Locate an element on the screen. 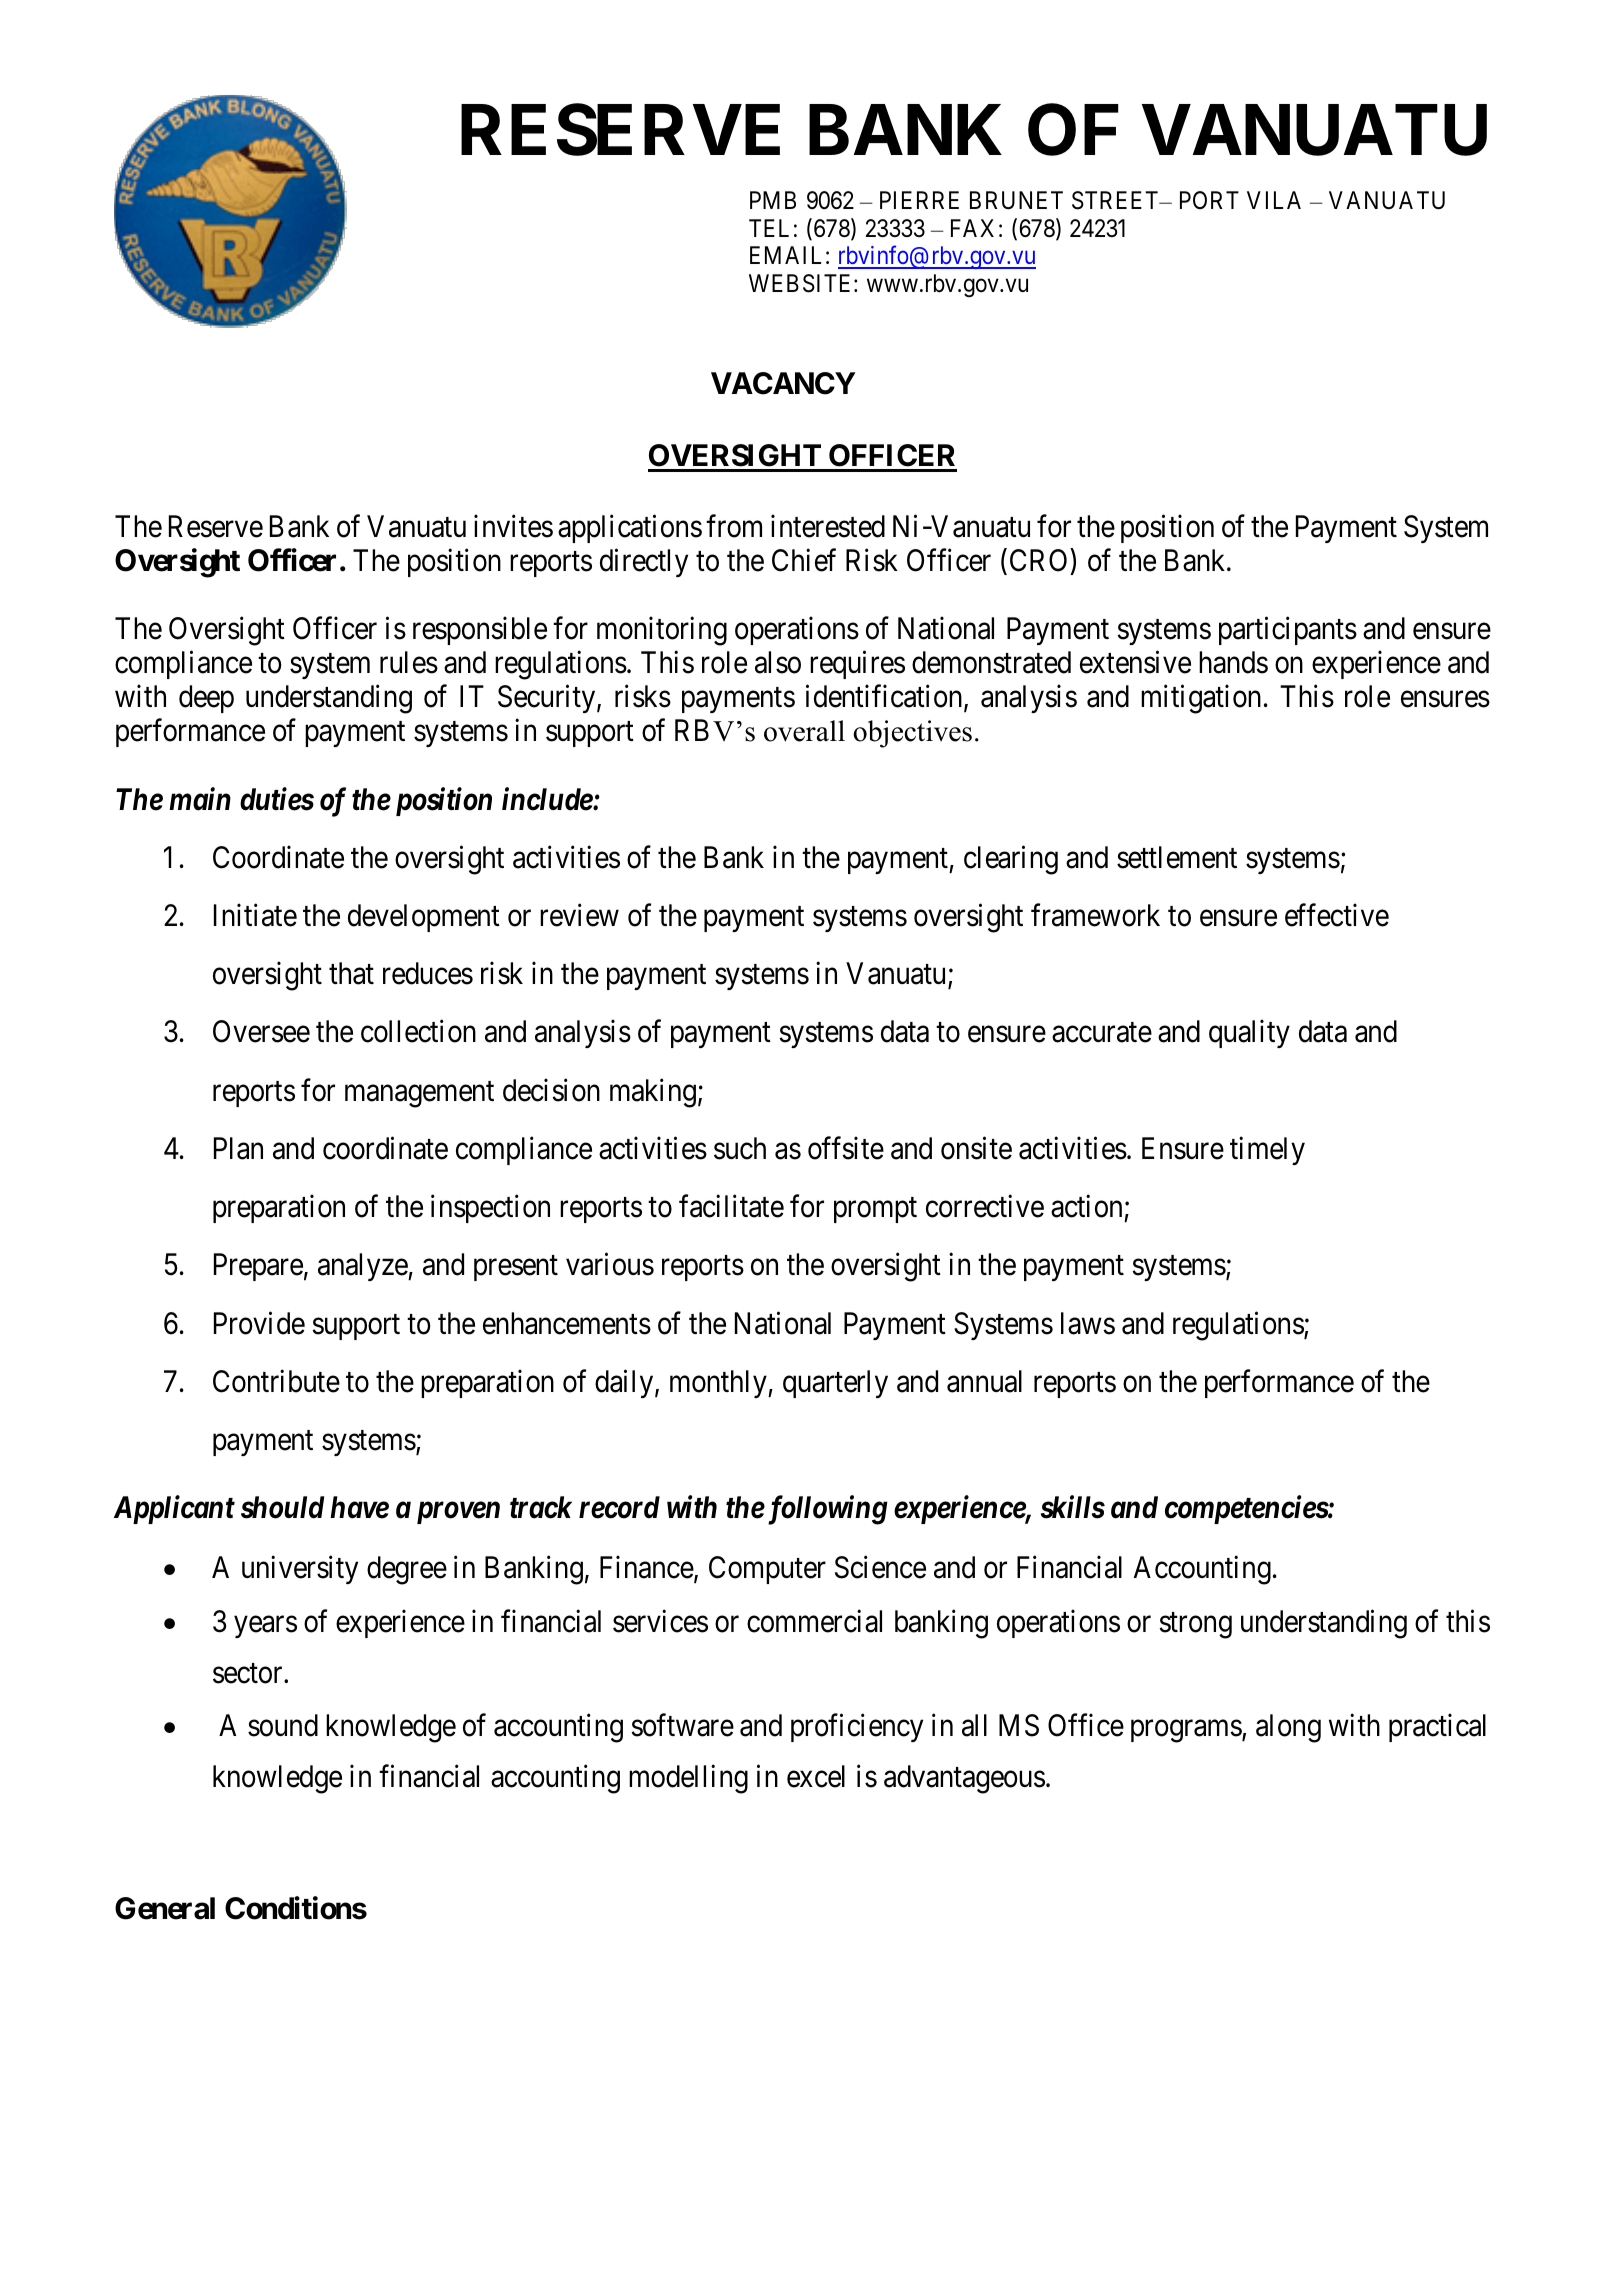 This screenshot has height=2269, width=1604. timely is located at coordinates (1267, 1151).
